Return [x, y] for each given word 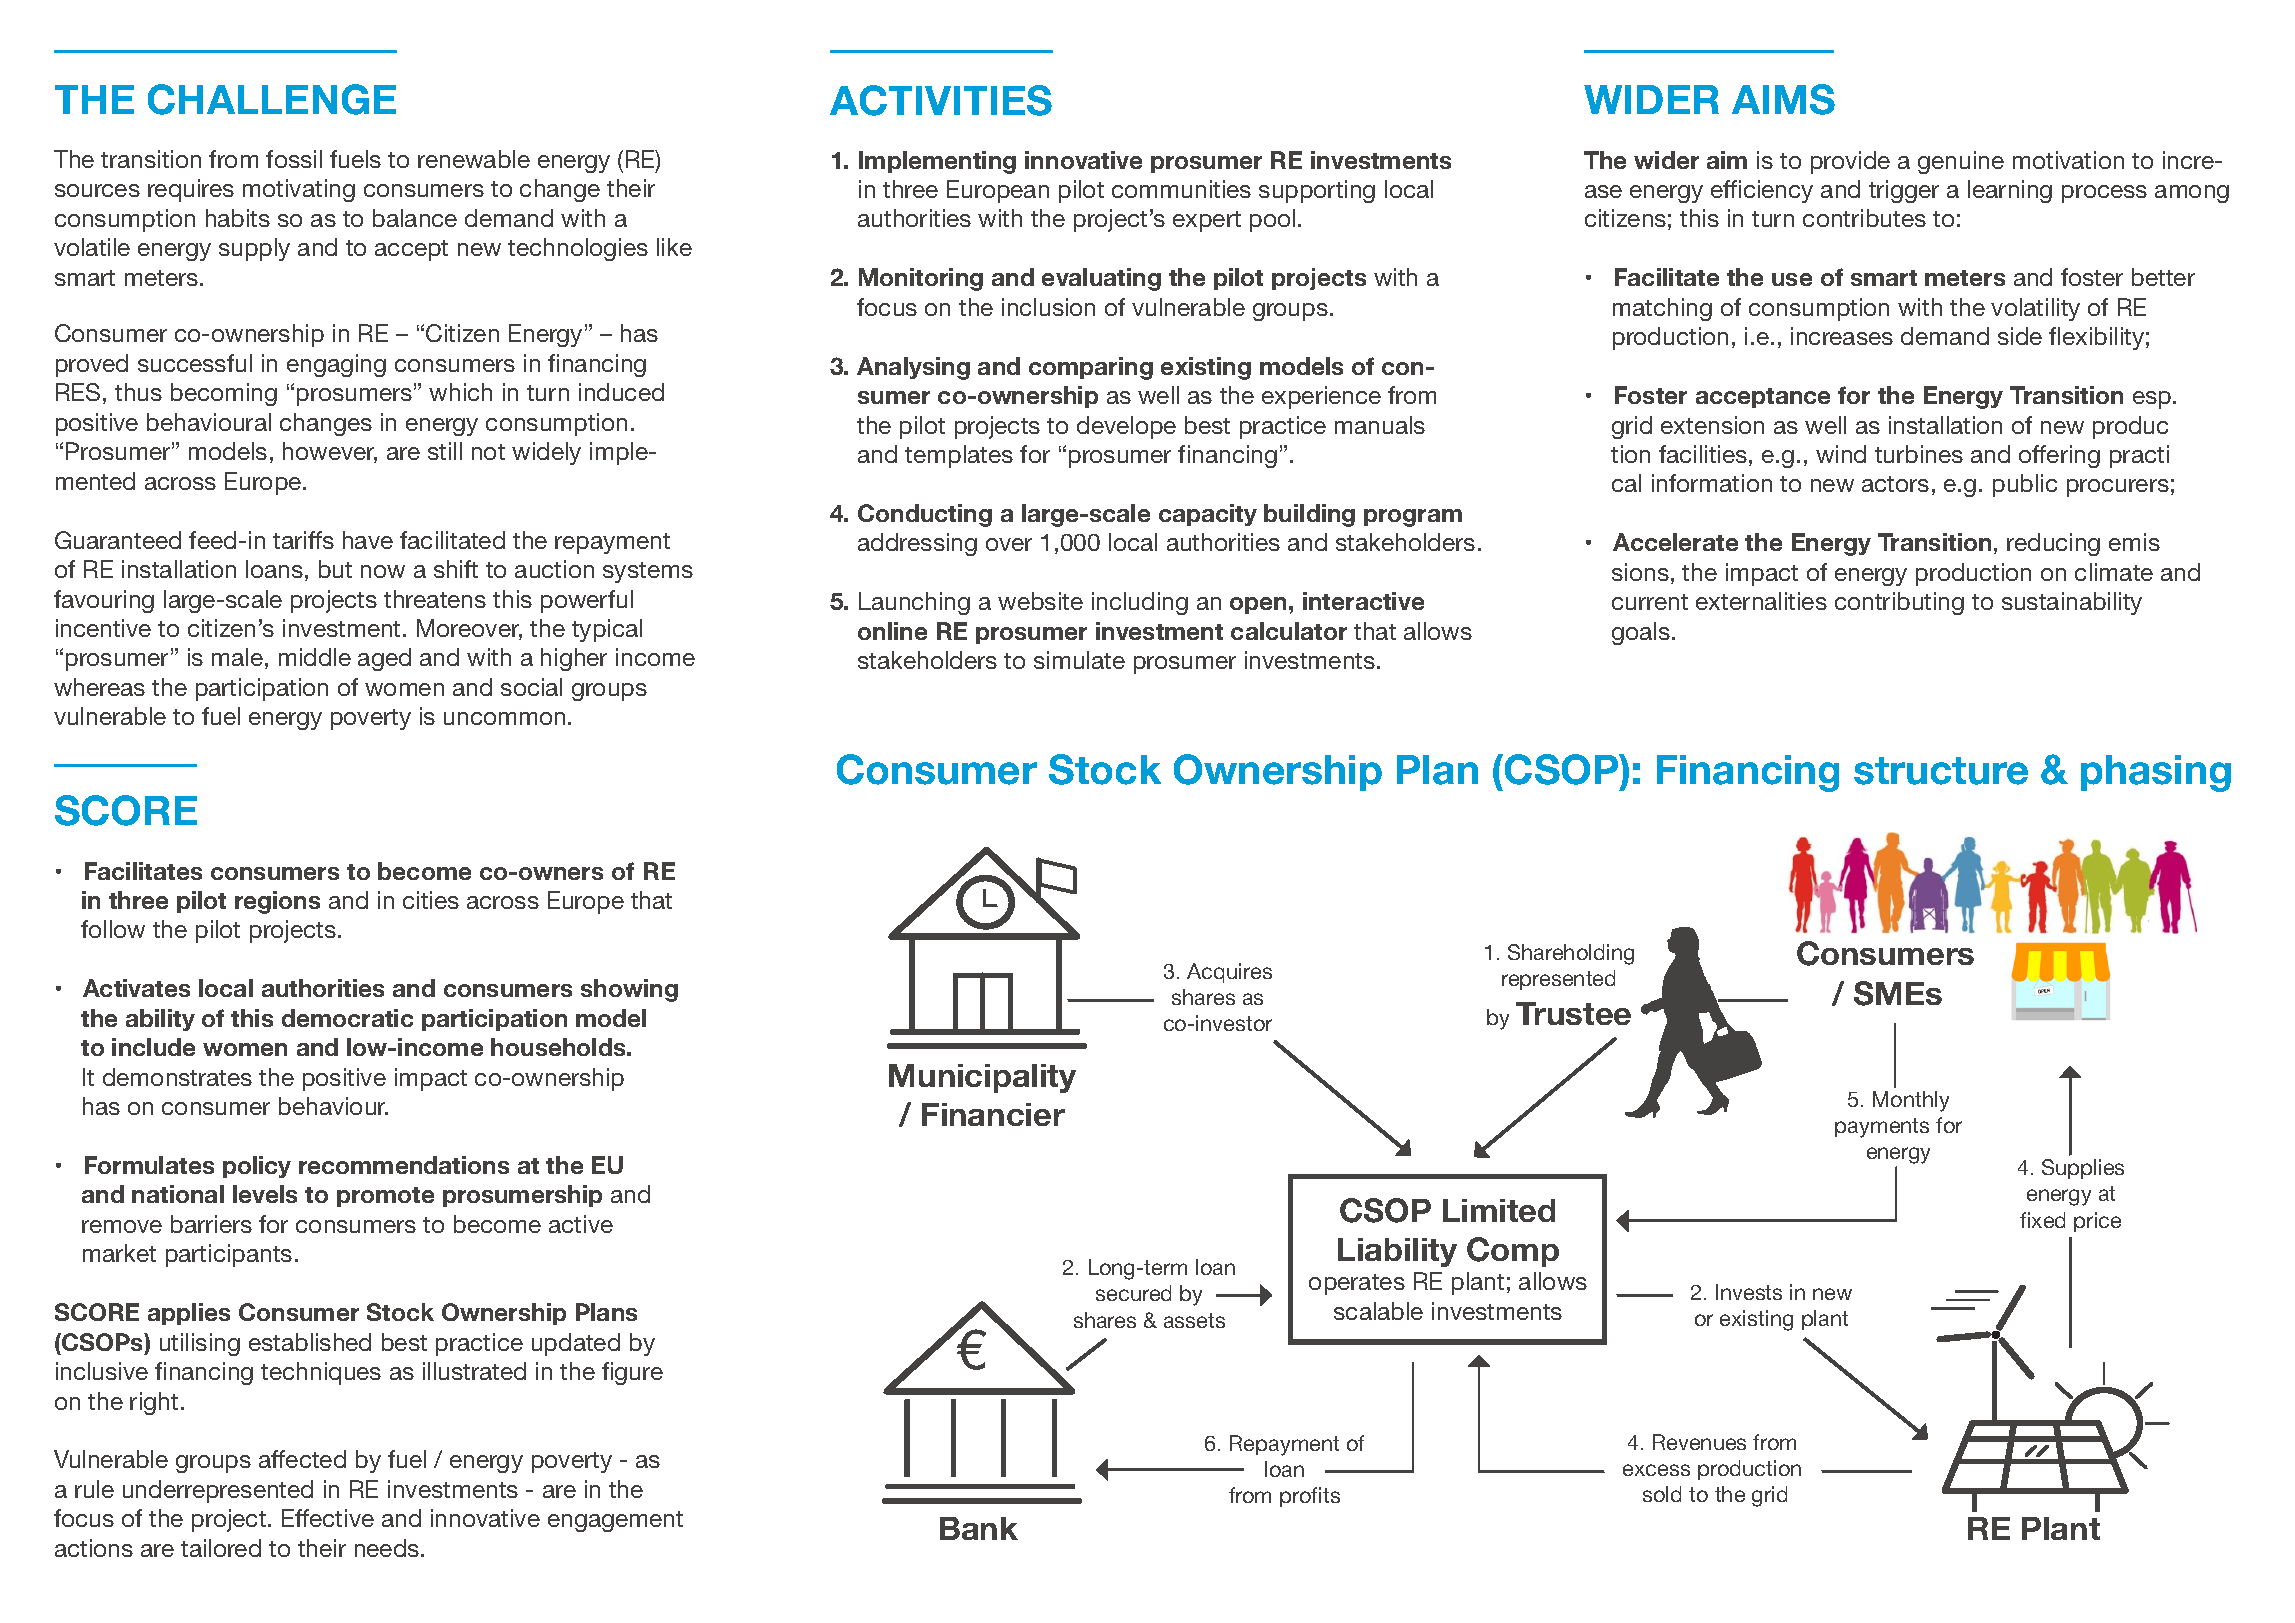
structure [1941, 771]
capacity [1208, 515]
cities [431, 900]
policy [257, 1167]
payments [1882, 1128]
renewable [474, 159]
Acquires [1229, 973]
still [445, 451]
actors [1895, 484]
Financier [993, 1114]
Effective [328, 1518]
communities [1181, 189]
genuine [1961, 162]
